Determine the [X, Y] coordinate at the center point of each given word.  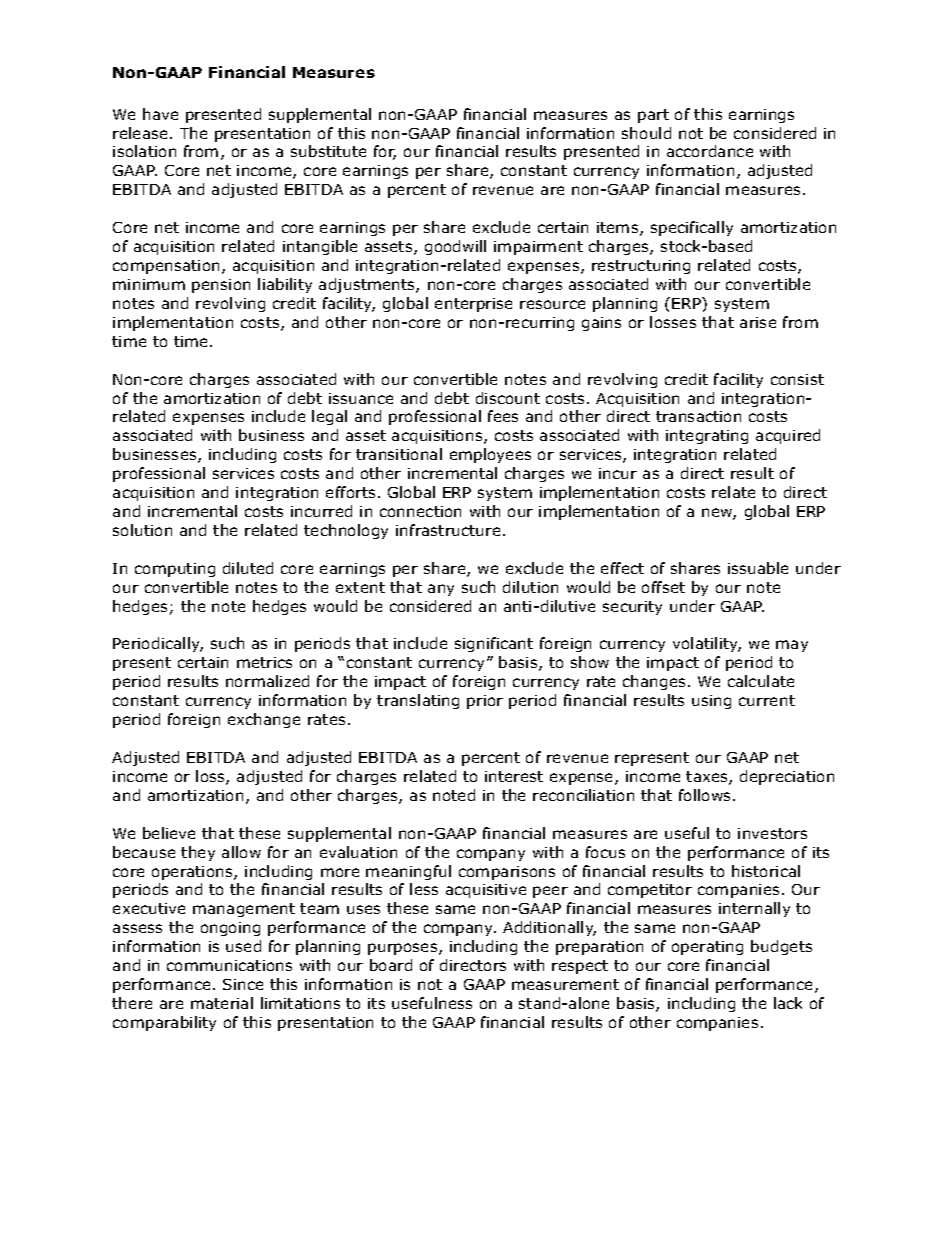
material [222, 1003]
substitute [328, 151]
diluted [248, 568]
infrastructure [448, 530]
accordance [710, 151]
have [160, 114]
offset [663, 587]
